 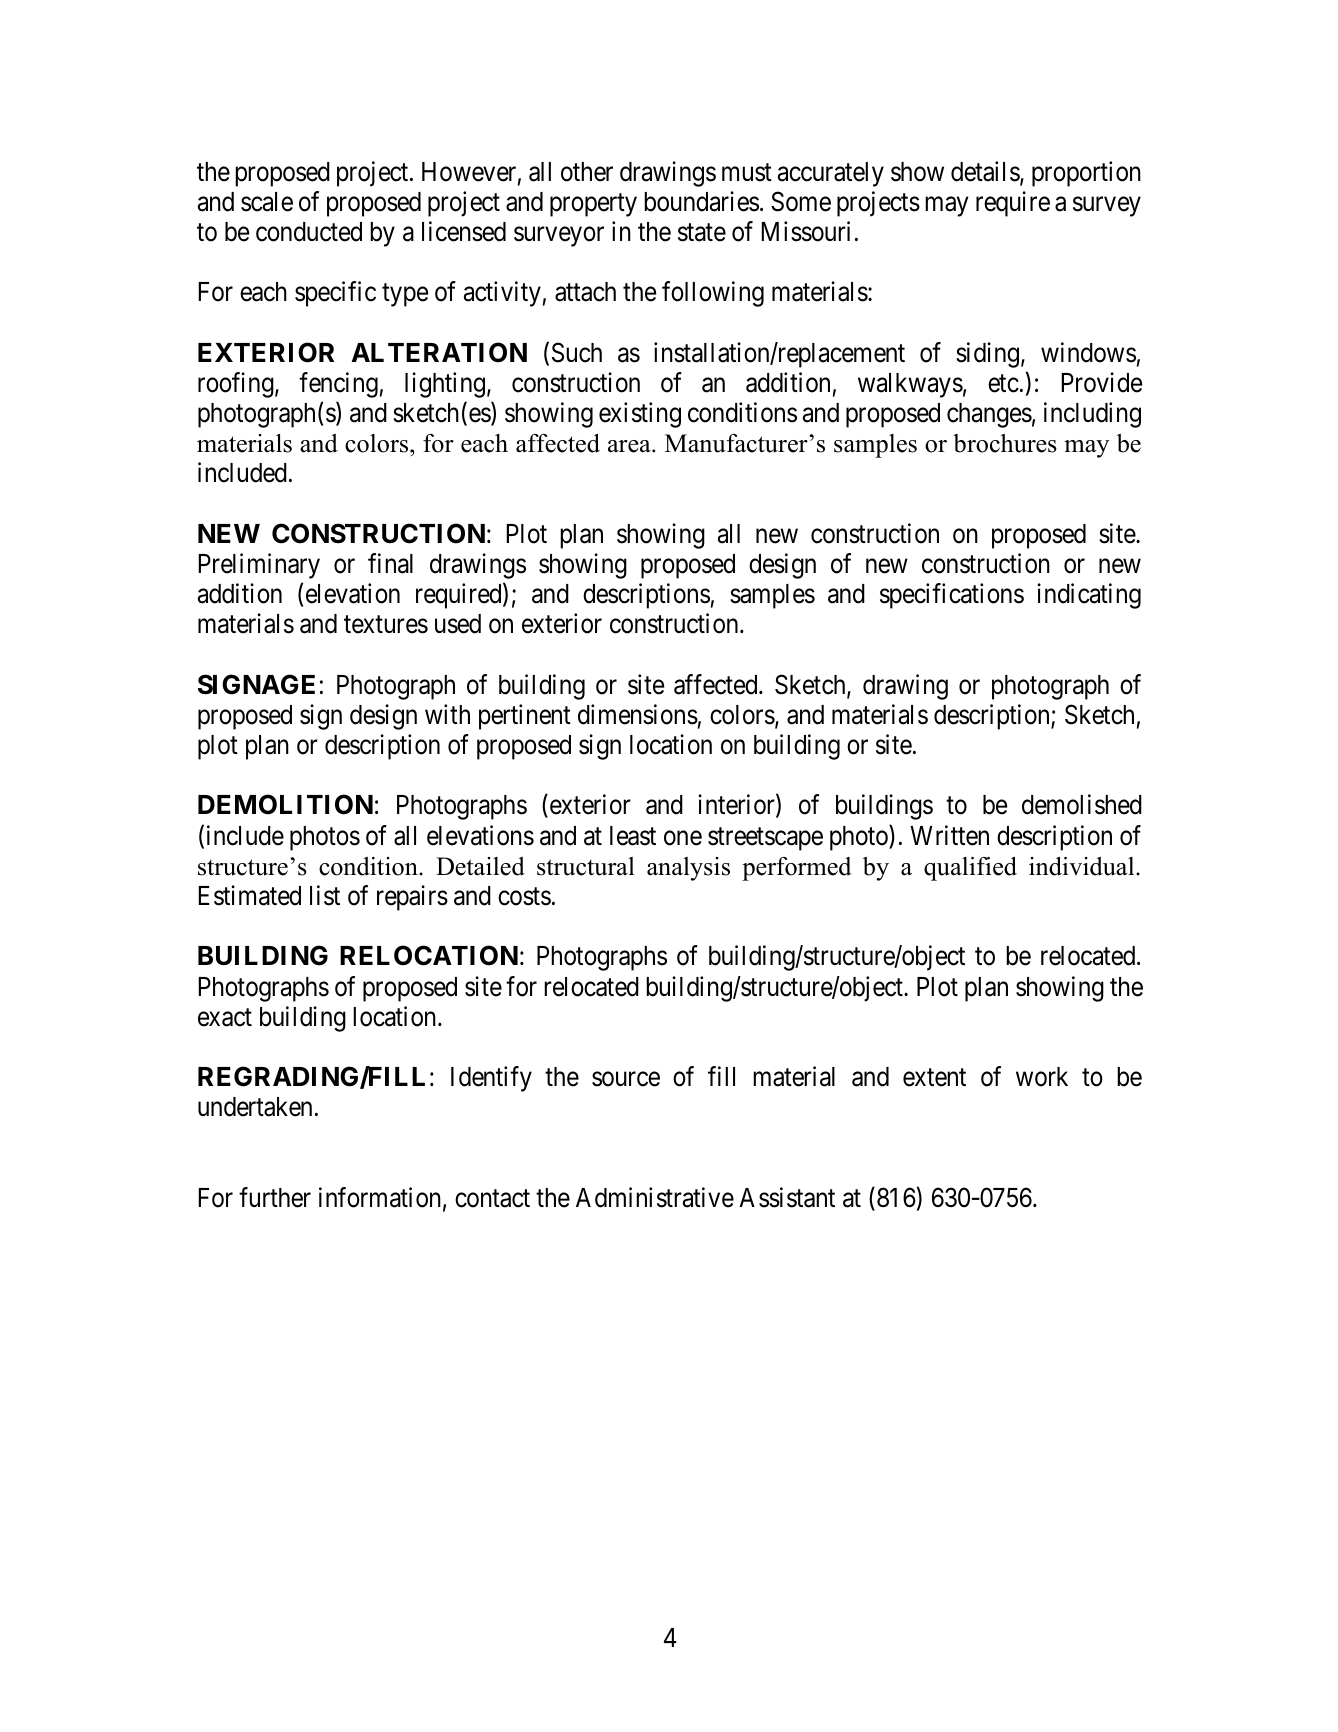 What do you see at coordinates (1086, 174) in the screenshot?
I see `proportion` at bounding box center [1086, 174].
